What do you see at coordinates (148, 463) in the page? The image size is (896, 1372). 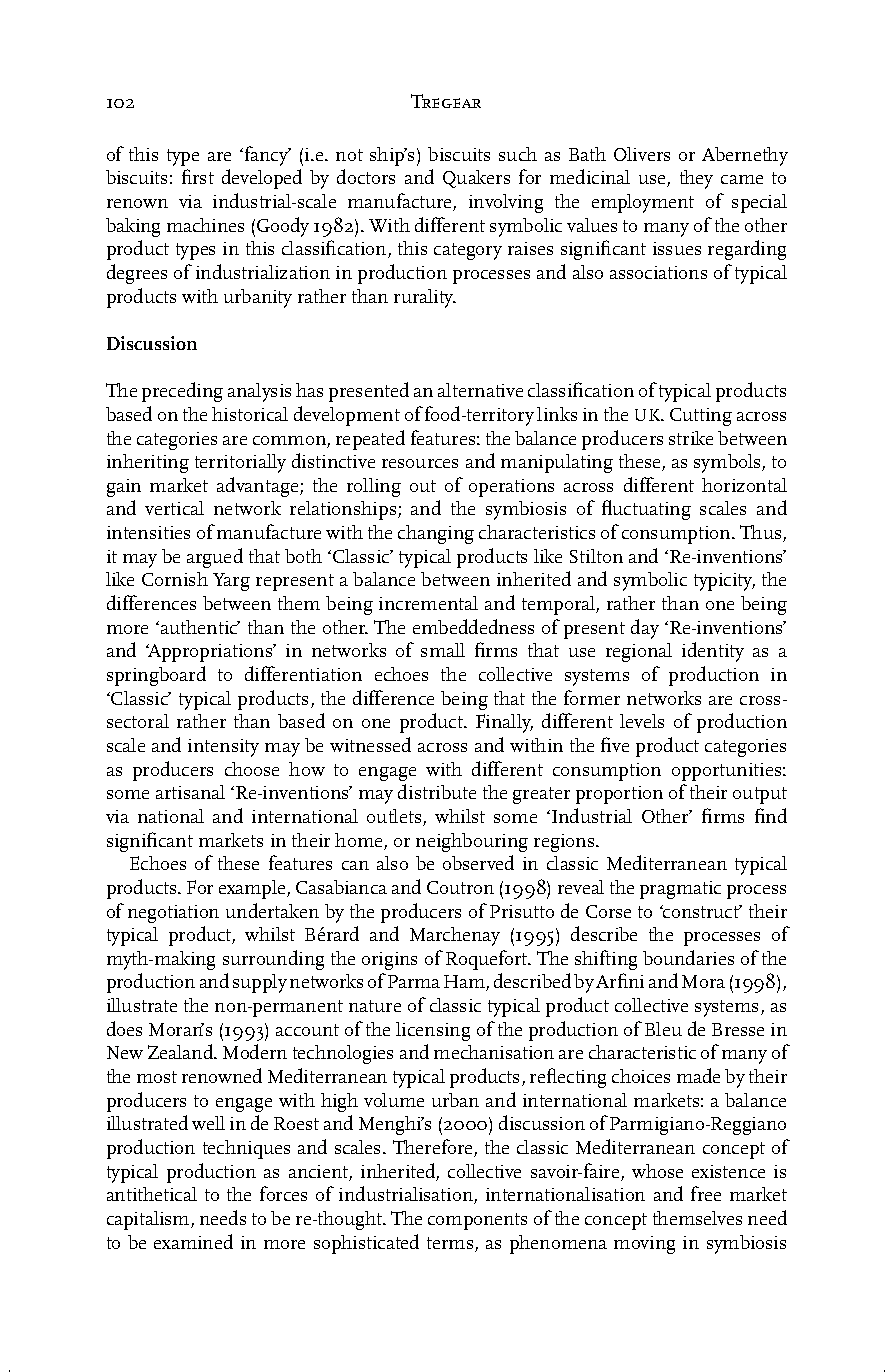 I see `inheriting` at bounding box center [148, 463].
